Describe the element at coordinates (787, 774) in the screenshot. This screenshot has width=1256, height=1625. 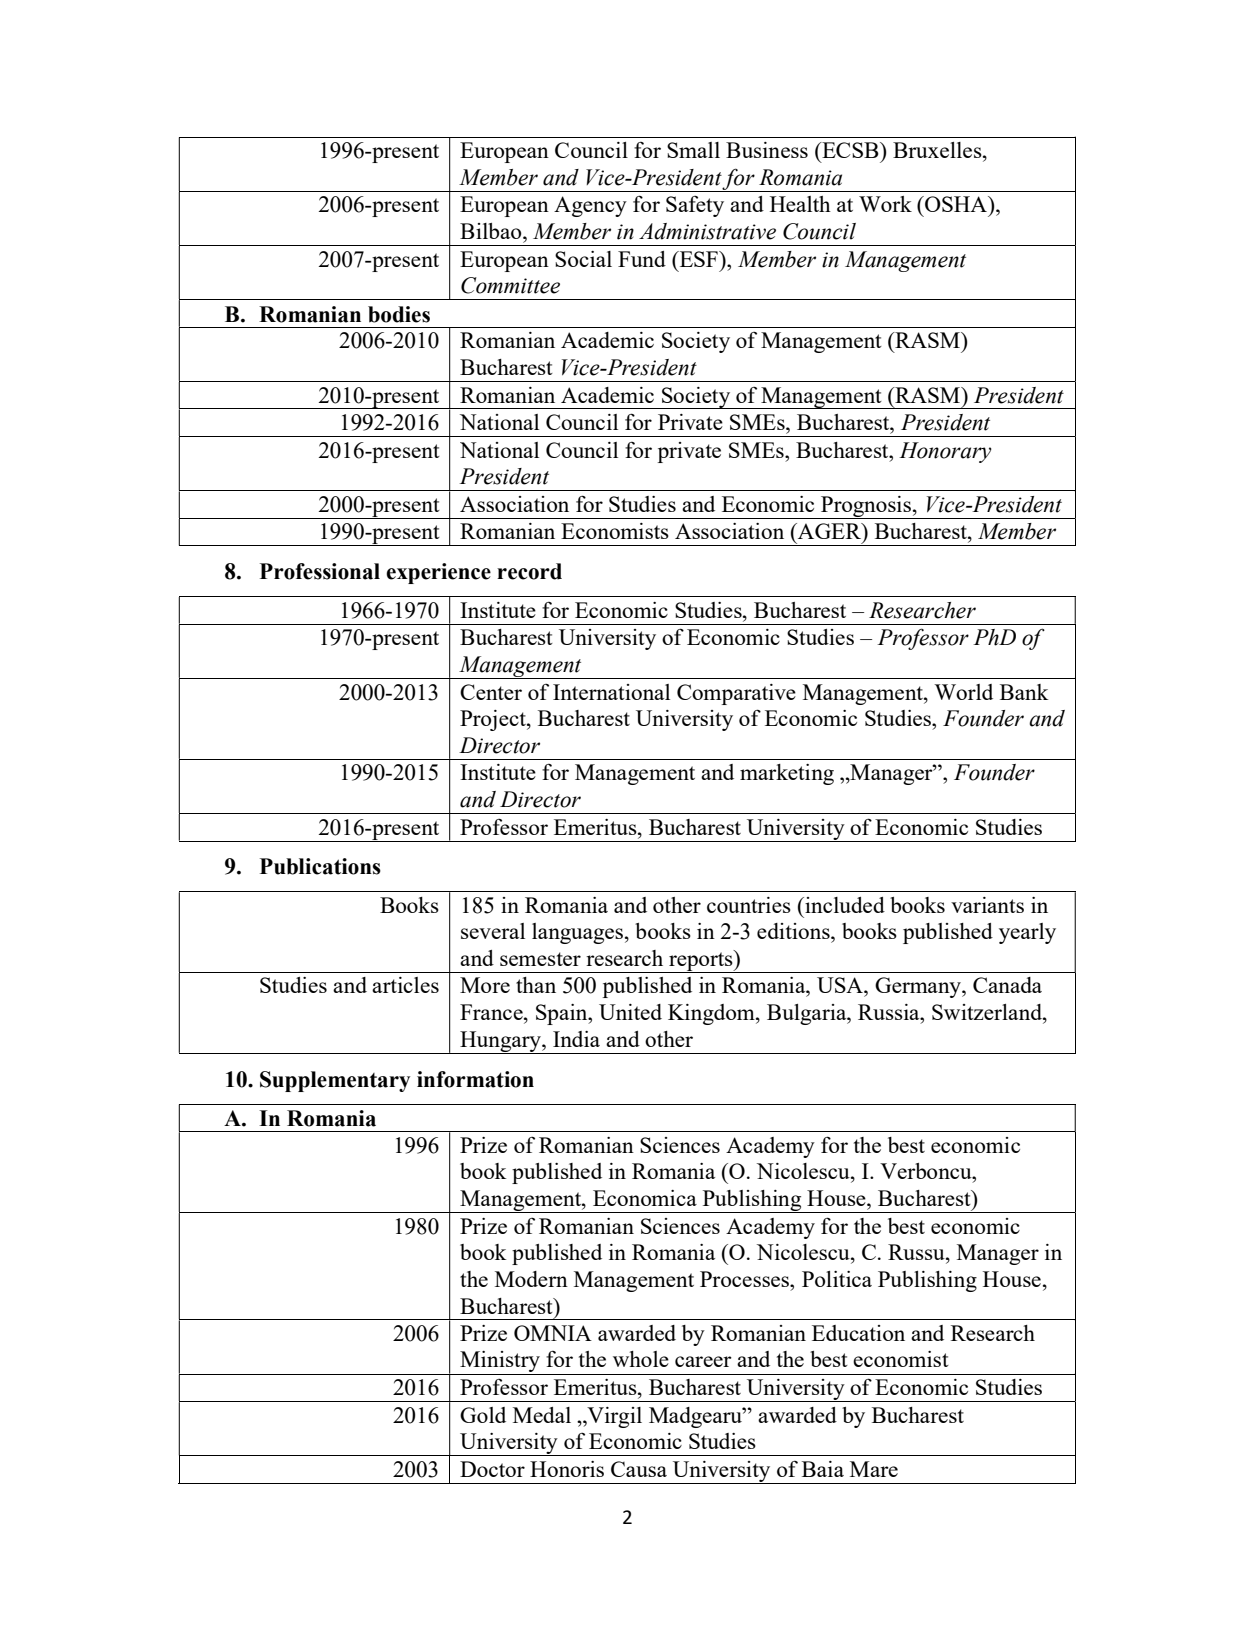
I see `marketing` at that location.
